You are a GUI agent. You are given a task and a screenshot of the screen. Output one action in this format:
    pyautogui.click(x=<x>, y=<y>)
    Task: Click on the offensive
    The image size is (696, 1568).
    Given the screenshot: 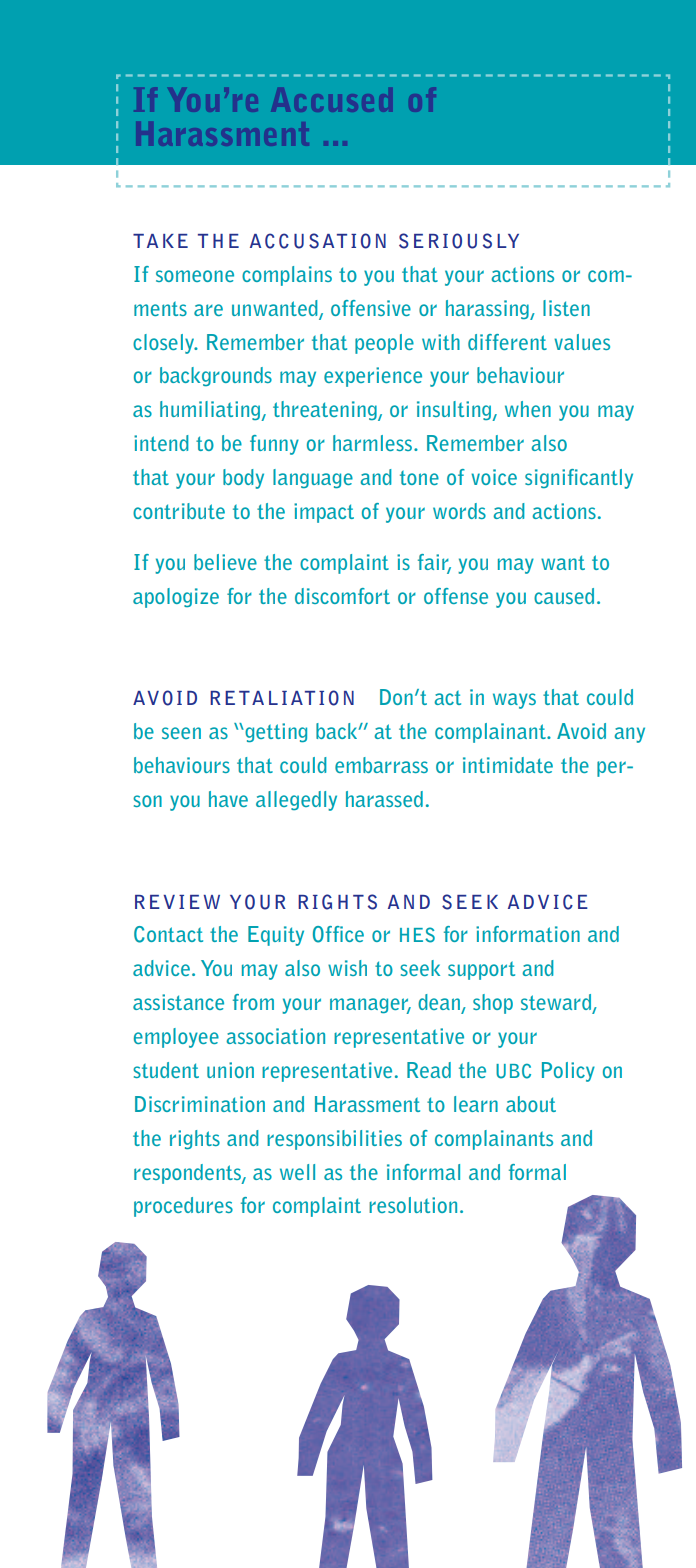 What is the action you would take?
    pyautogui.click(x=371, y=308)
